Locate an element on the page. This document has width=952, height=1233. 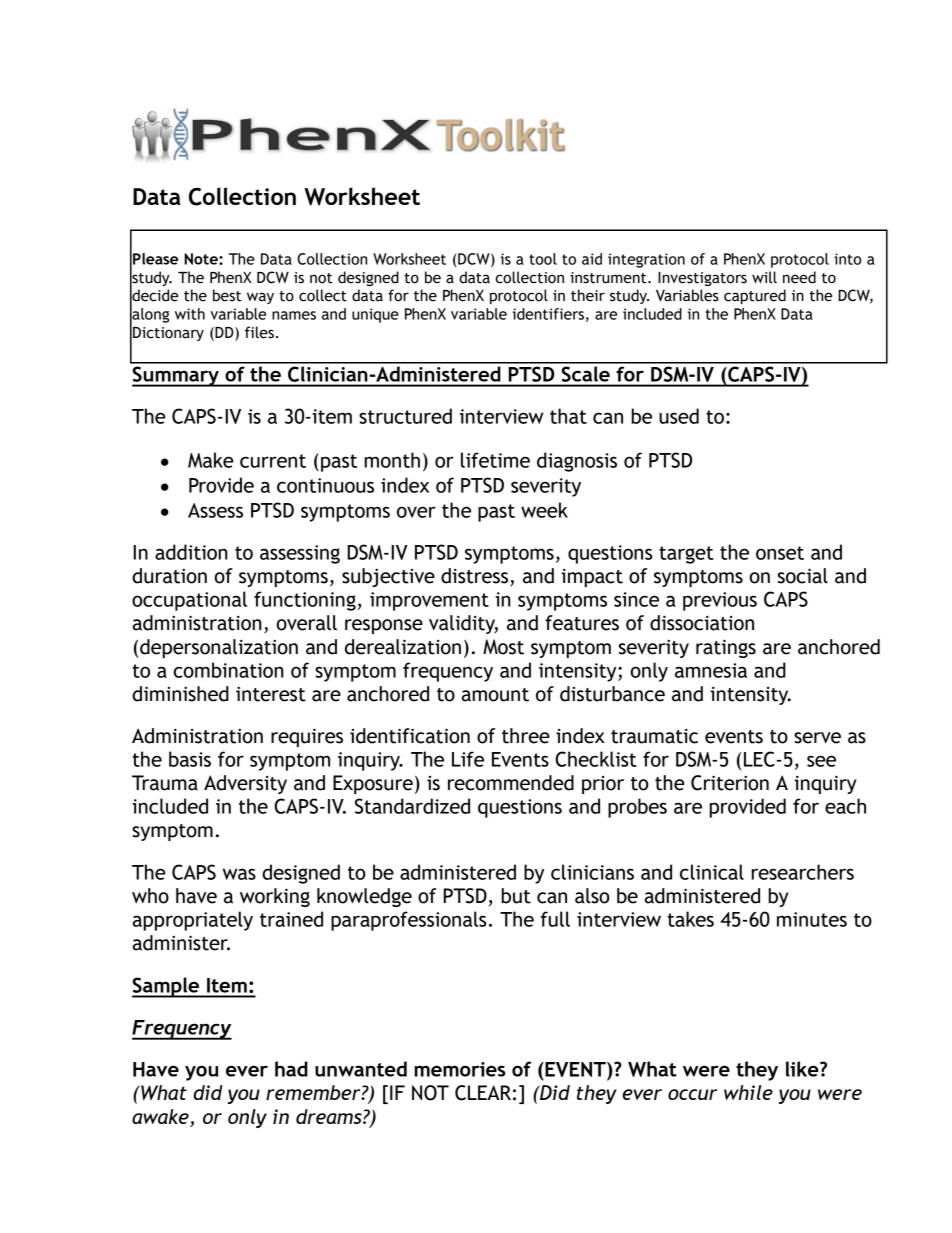
combination is located at coordinates (228, 670).
